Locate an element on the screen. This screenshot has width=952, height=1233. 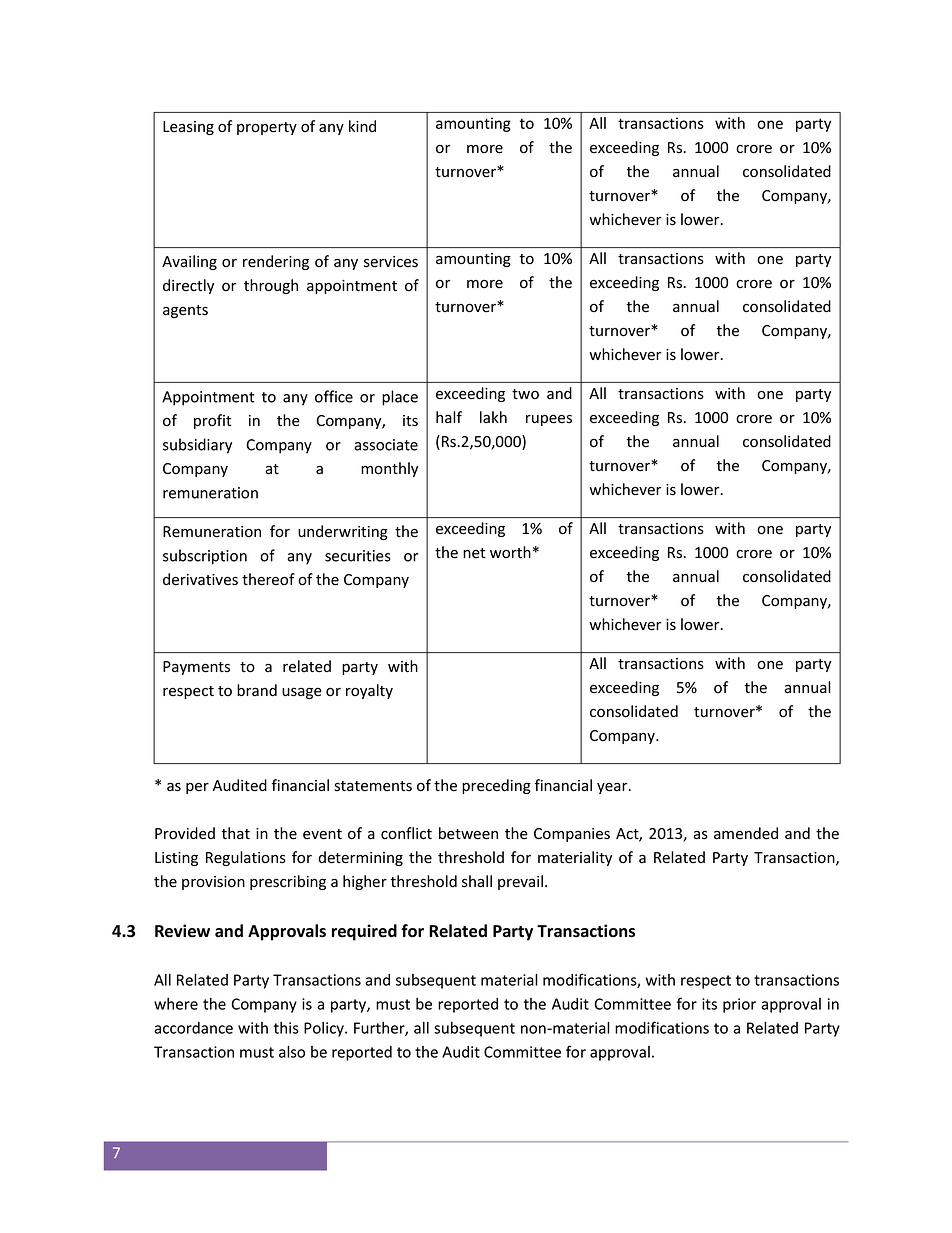
preceding is located at coordinates (496, 786).
